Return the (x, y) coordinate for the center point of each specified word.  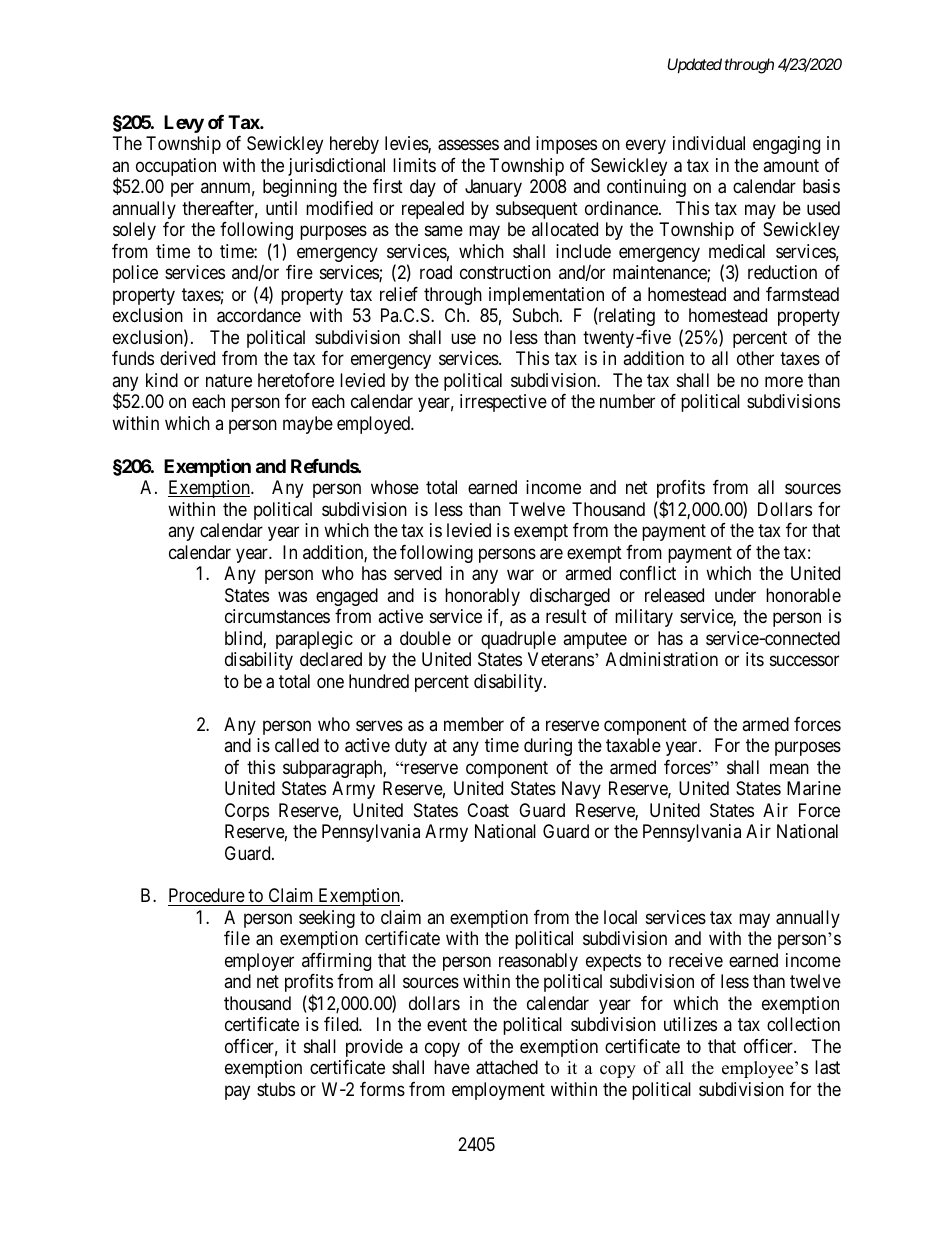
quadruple (518, 640)
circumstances (277, 616)
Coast (488, 810)
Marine (814, 788)
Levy (184, 124)
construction (505, 272)
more (784, 381)
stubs (276, 1089)
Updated (695, 66)
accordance (259, 315)
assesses (468, 145)
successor (804, 660)
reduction (782, 272)
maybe (308, 425)
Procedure (207, 897)
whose (395, 487)
